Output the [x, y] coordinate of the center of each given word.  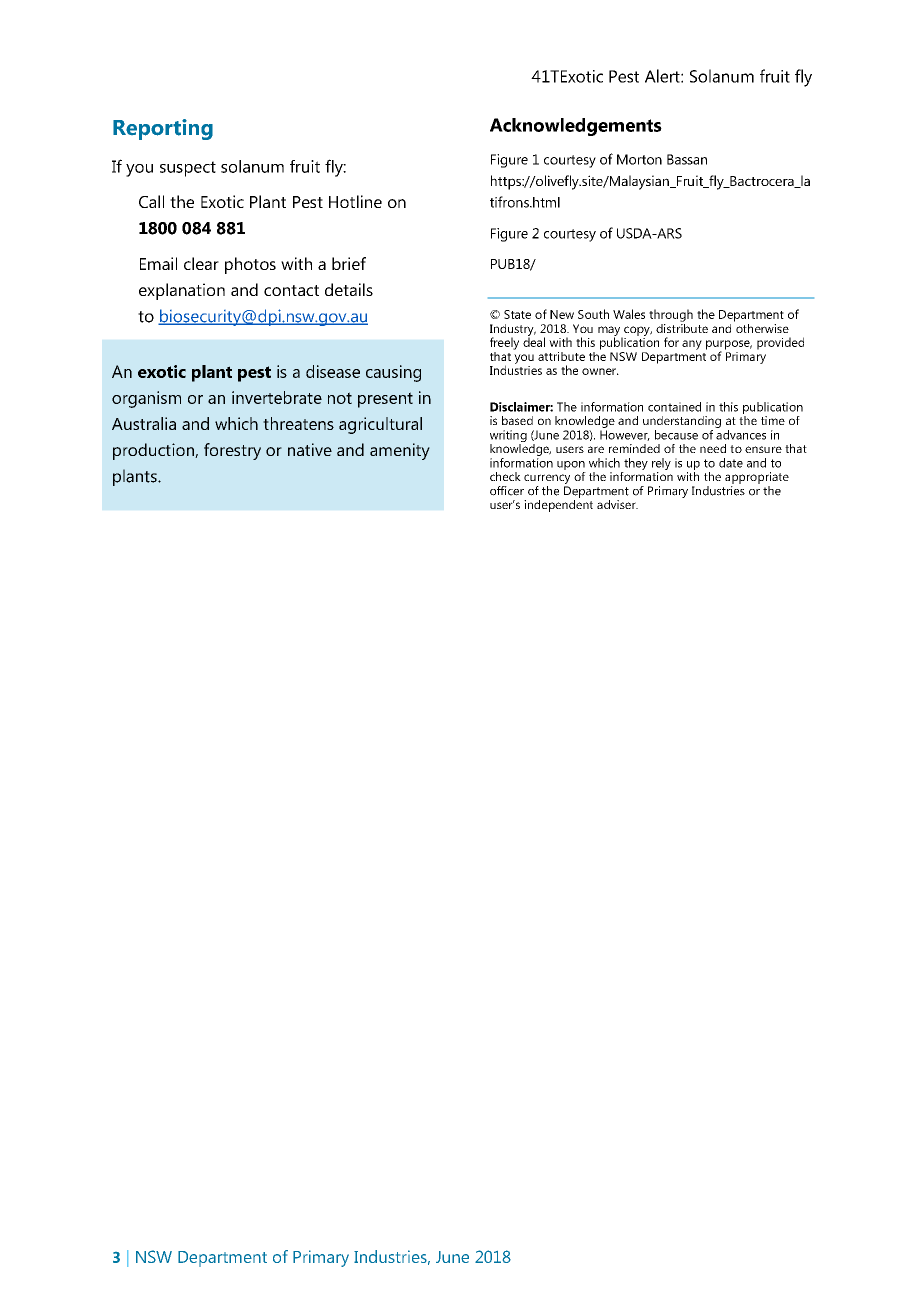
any [692, 345]
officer [507, 491]
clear [201, 263]
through [671, 315]
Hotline [355, 201]
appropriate [757, 478]
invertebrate [277, 397]
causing [393, 373]
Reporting [163, 129]
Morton [639, 159]
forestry [232, 451]
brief [349, 263]
